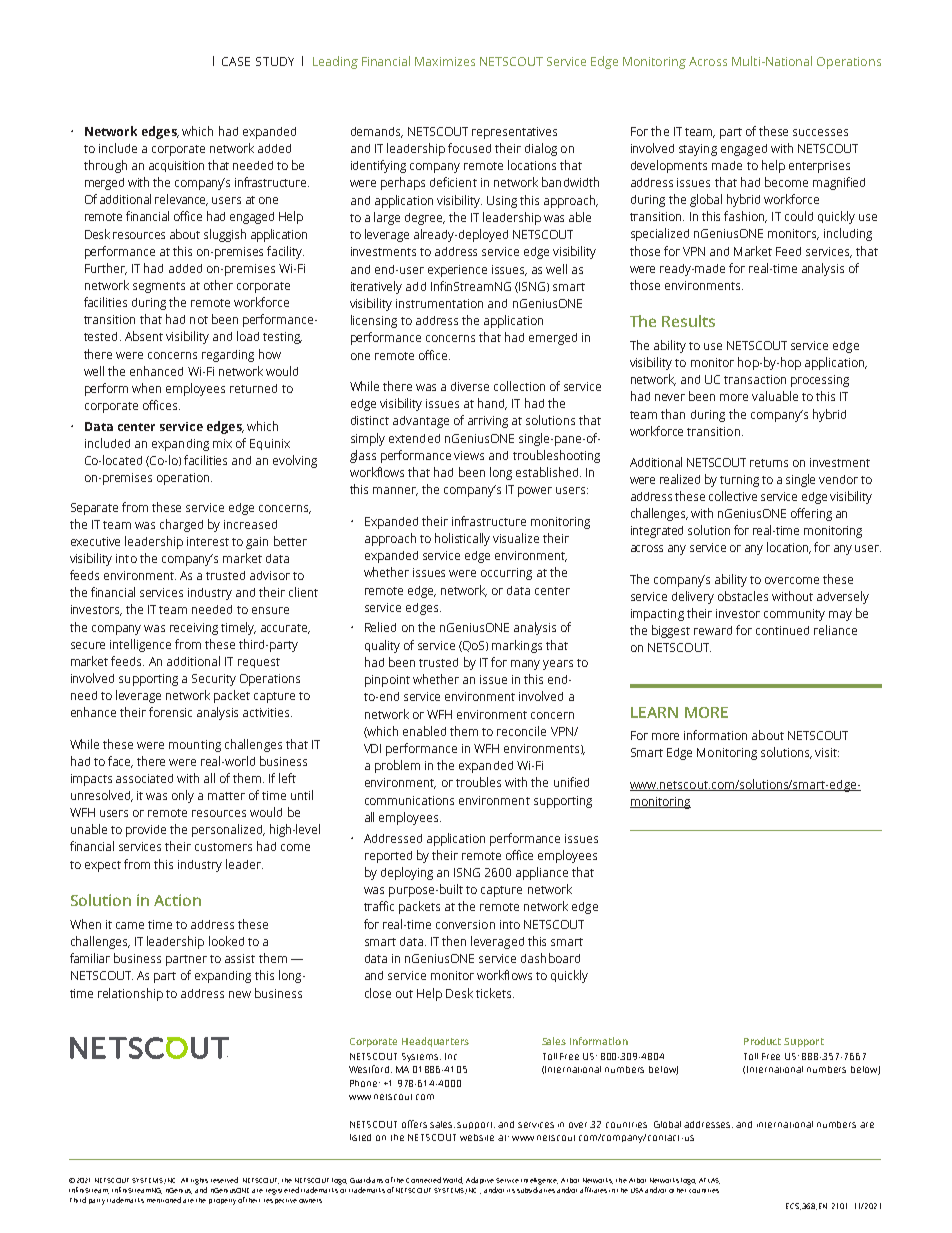 This screenshot has width=952, height=1233. What do you see at coordinates (517, 646) in the screenshot?
I see `markings` at bounding box center [517, 646].
